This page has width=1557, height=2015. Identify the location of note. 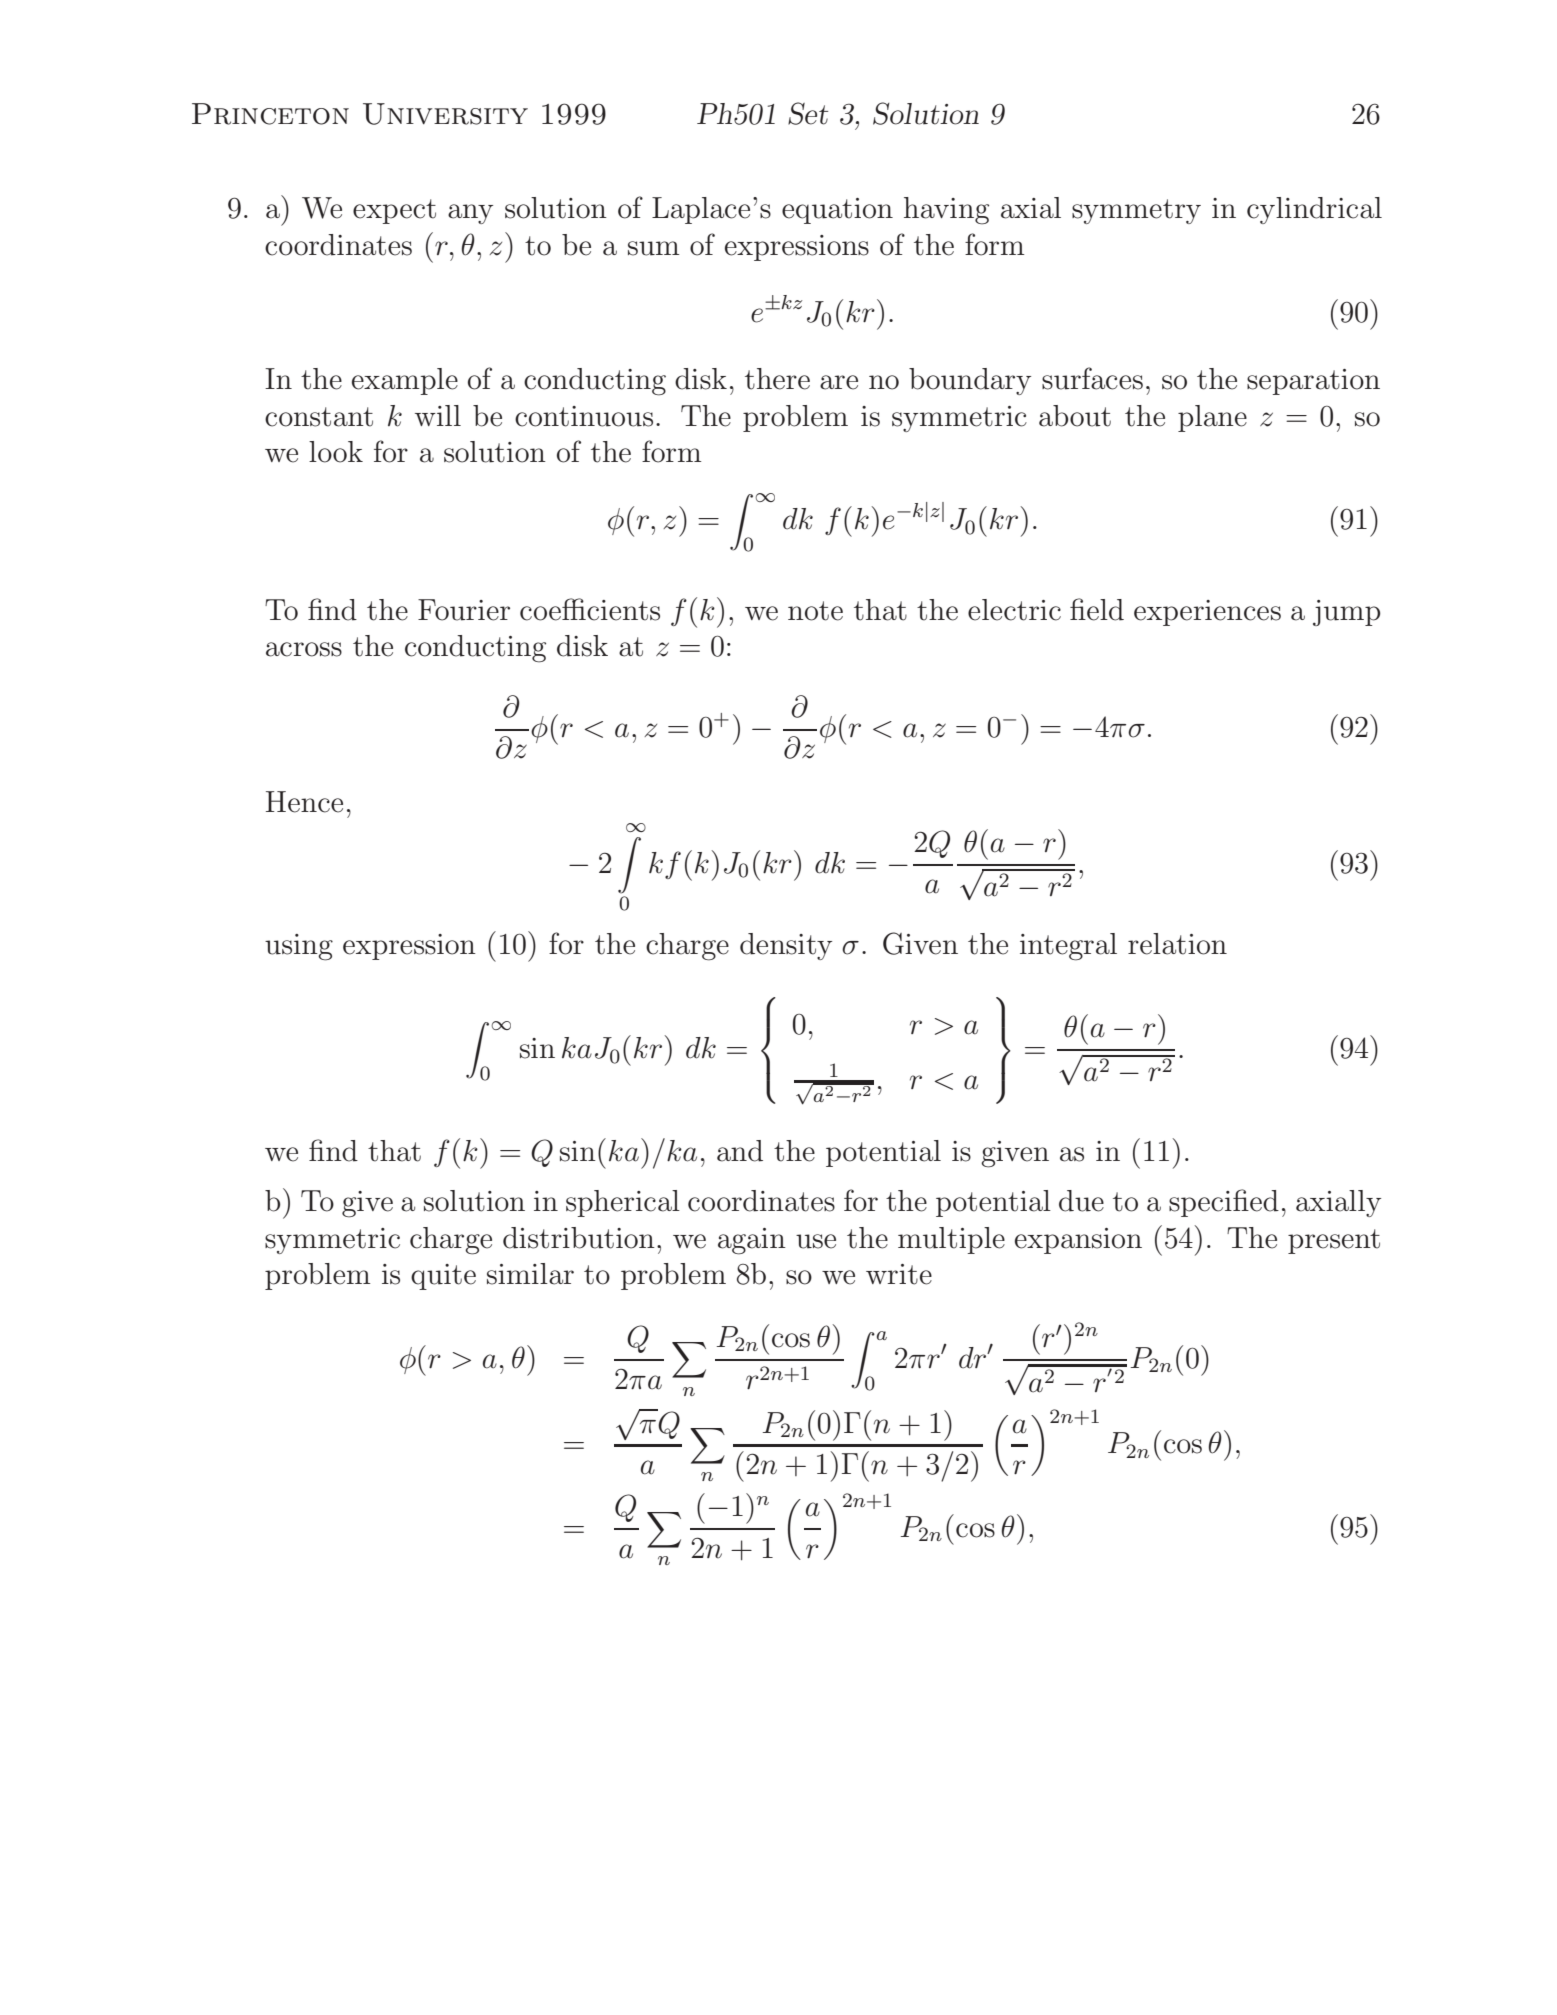
(815, 611).
